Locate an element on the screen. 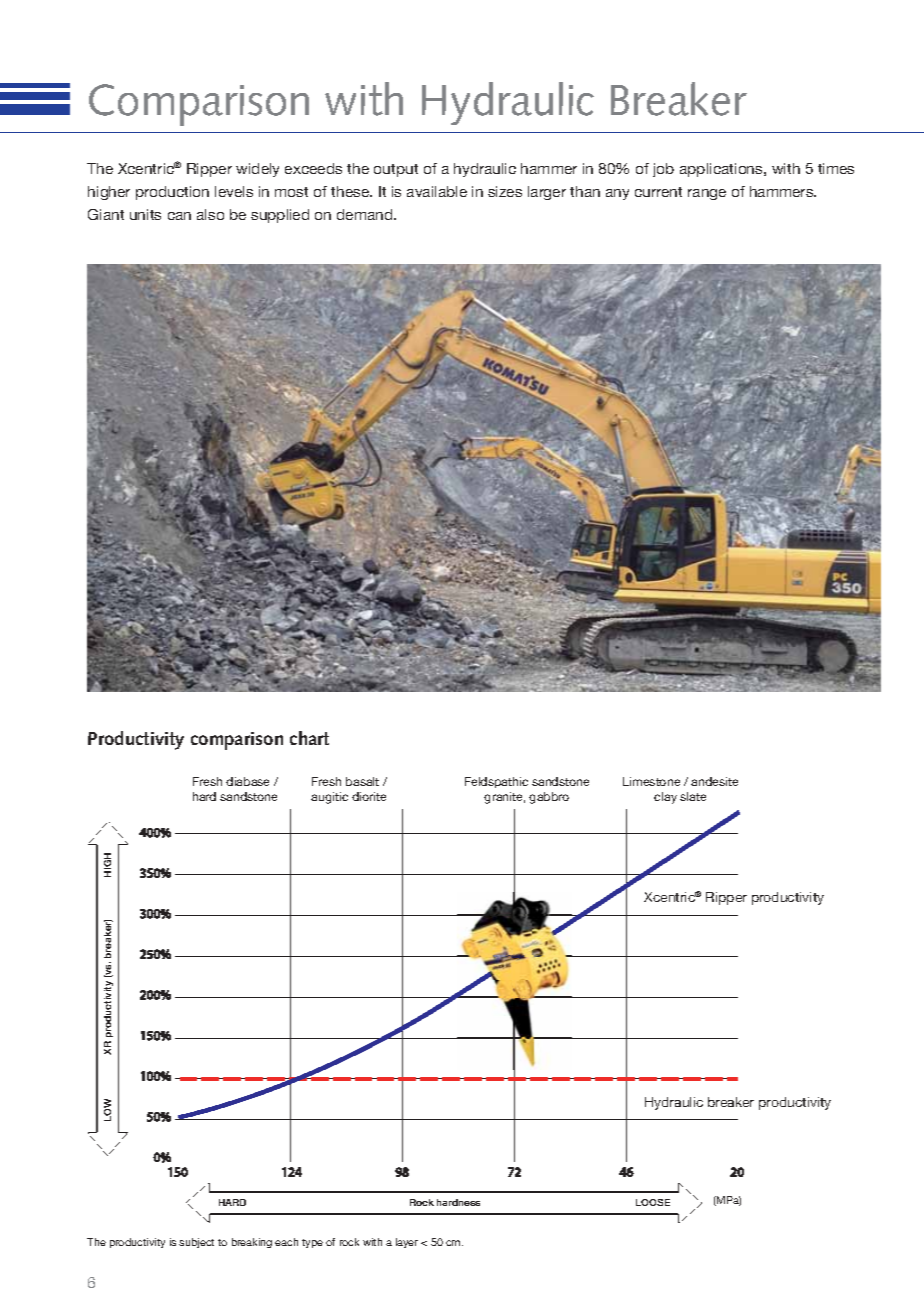 The image size is (924, 1308). chart is located at coordinates (309, 738).
